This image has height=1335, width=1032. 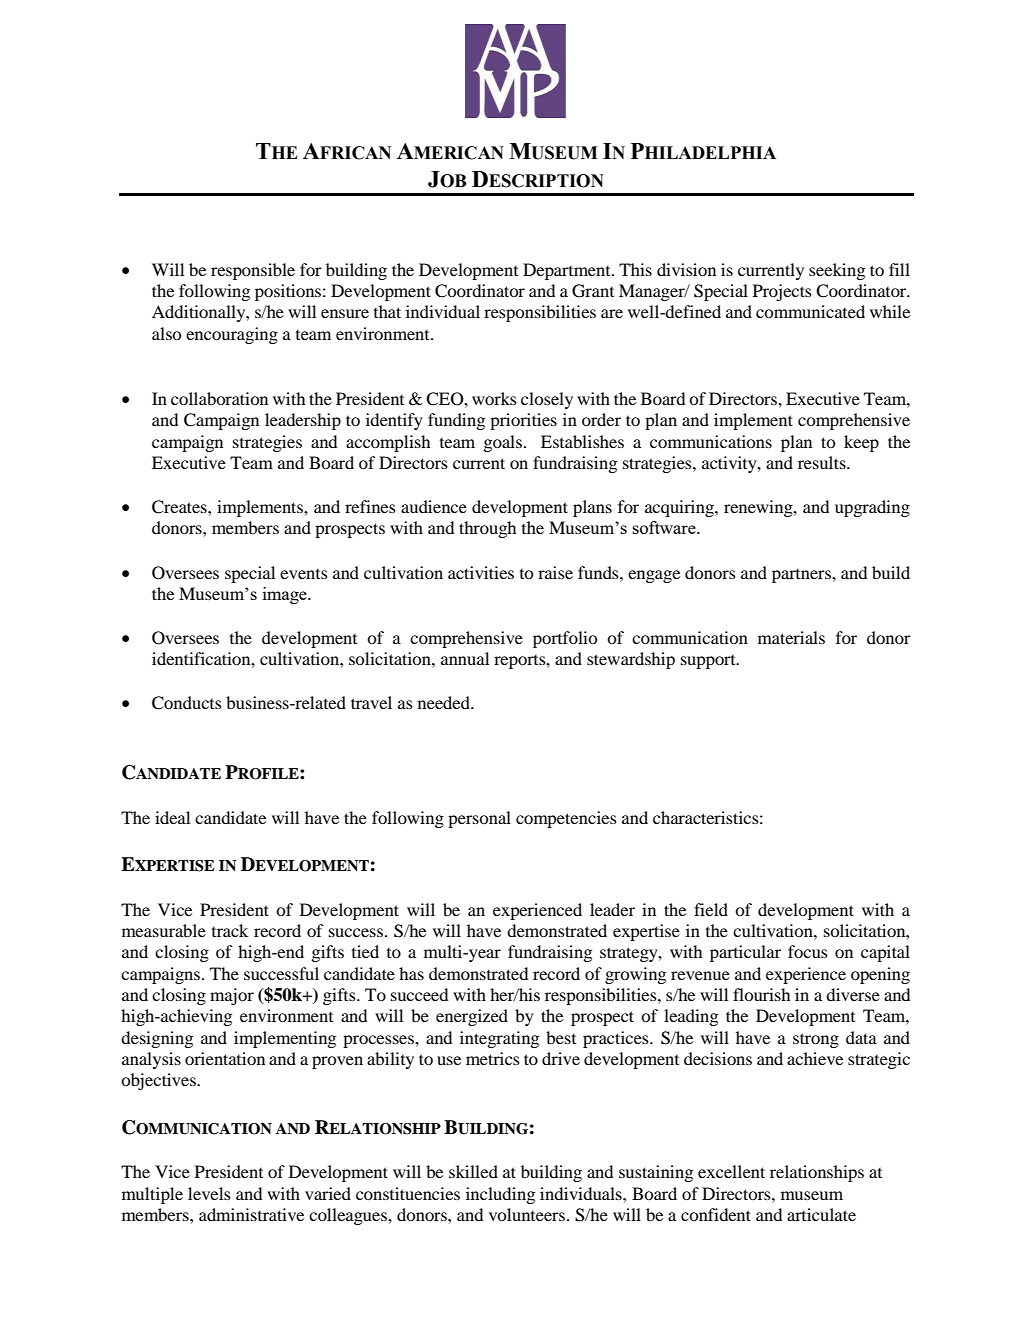 What do you see at coordinates (821, 1214) in the image?
I see `articulate` at bounding box center [821, 1214].
